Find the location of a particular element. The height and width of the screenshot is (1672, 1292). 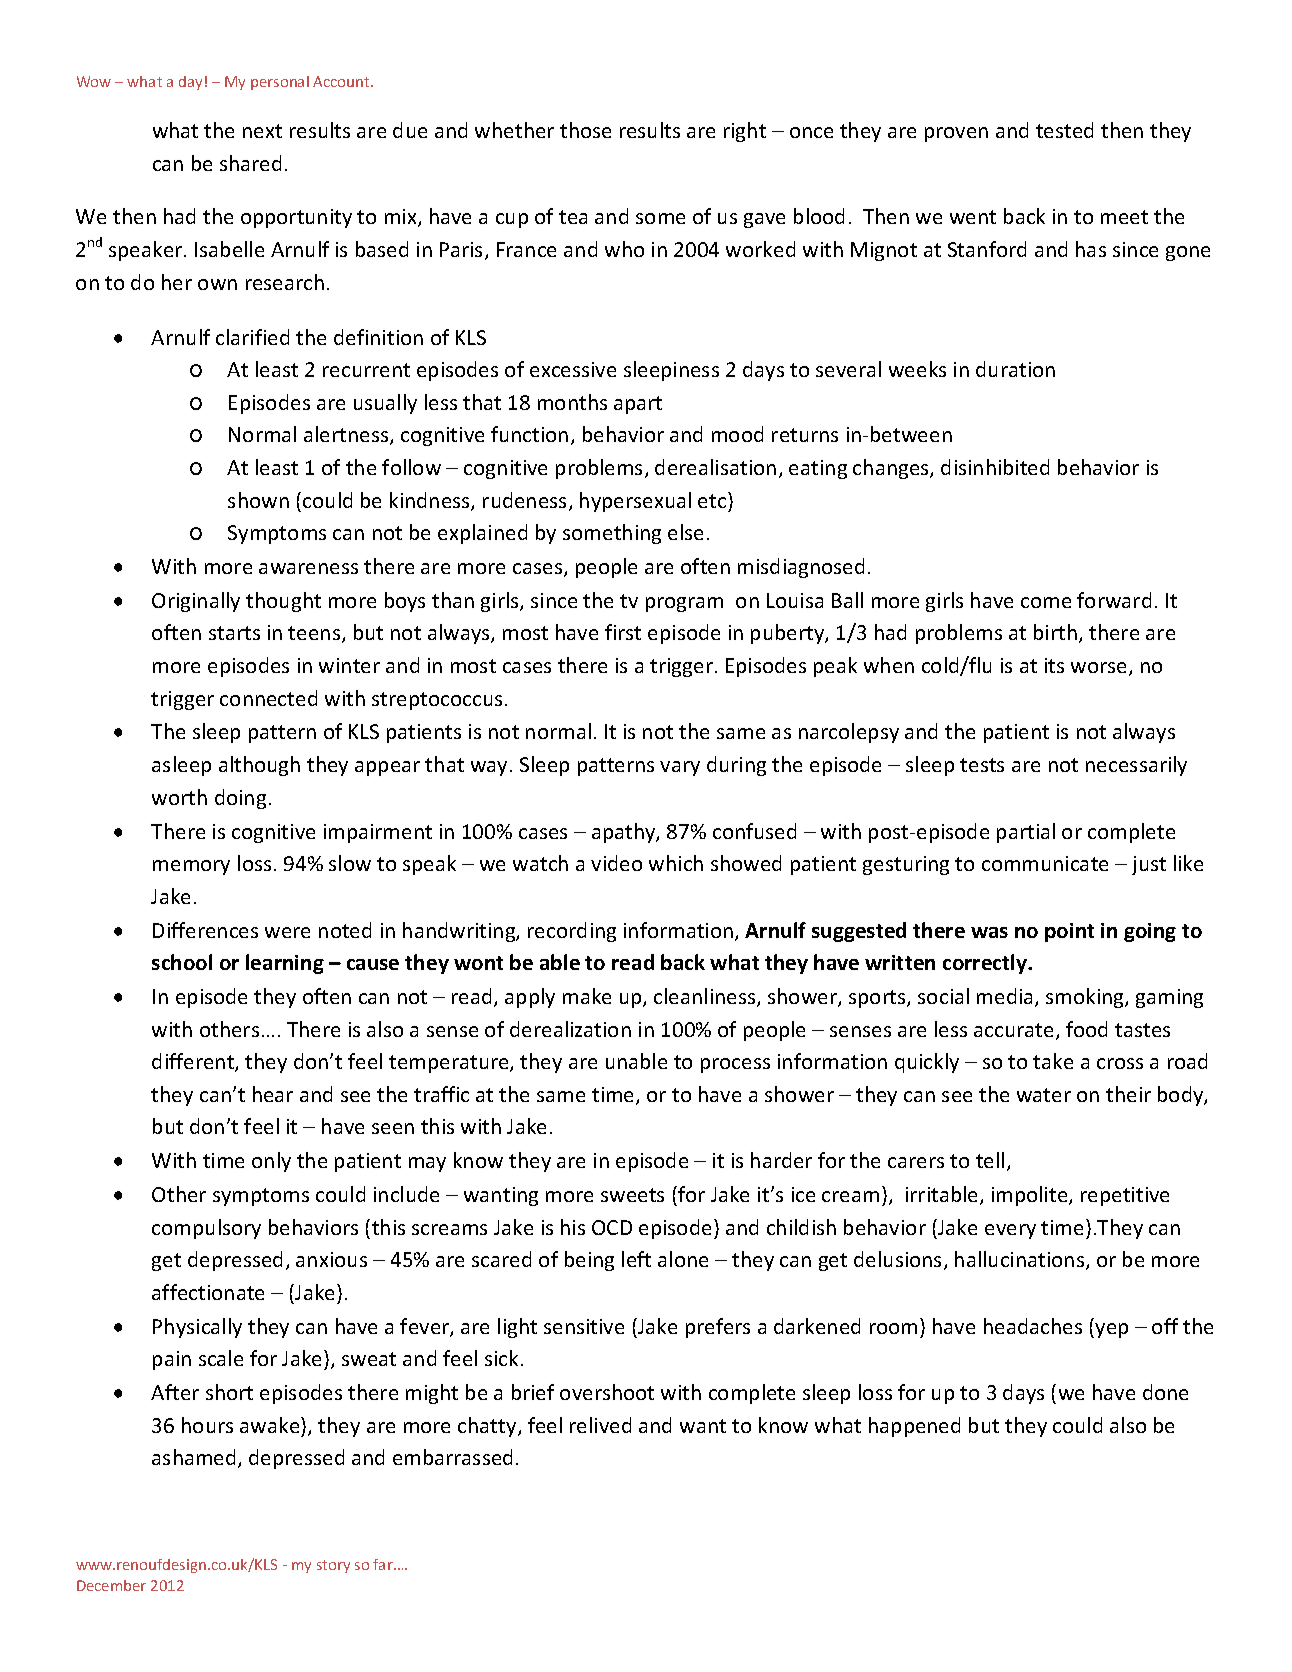

partial is located at coordinates (1026, 833).
